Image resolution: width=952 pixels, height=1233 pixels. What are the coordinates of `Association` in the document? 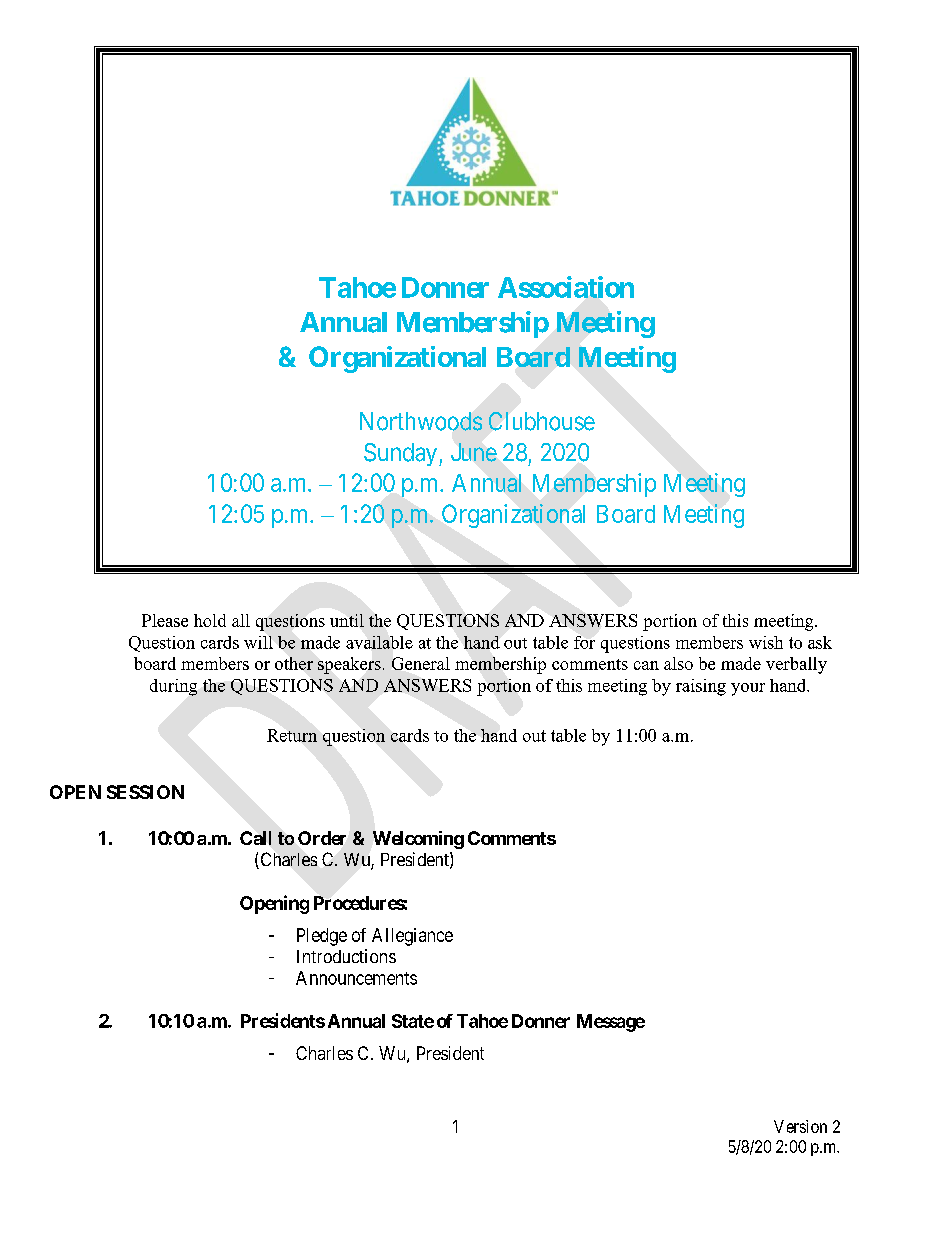 It's located at (566, 287).
